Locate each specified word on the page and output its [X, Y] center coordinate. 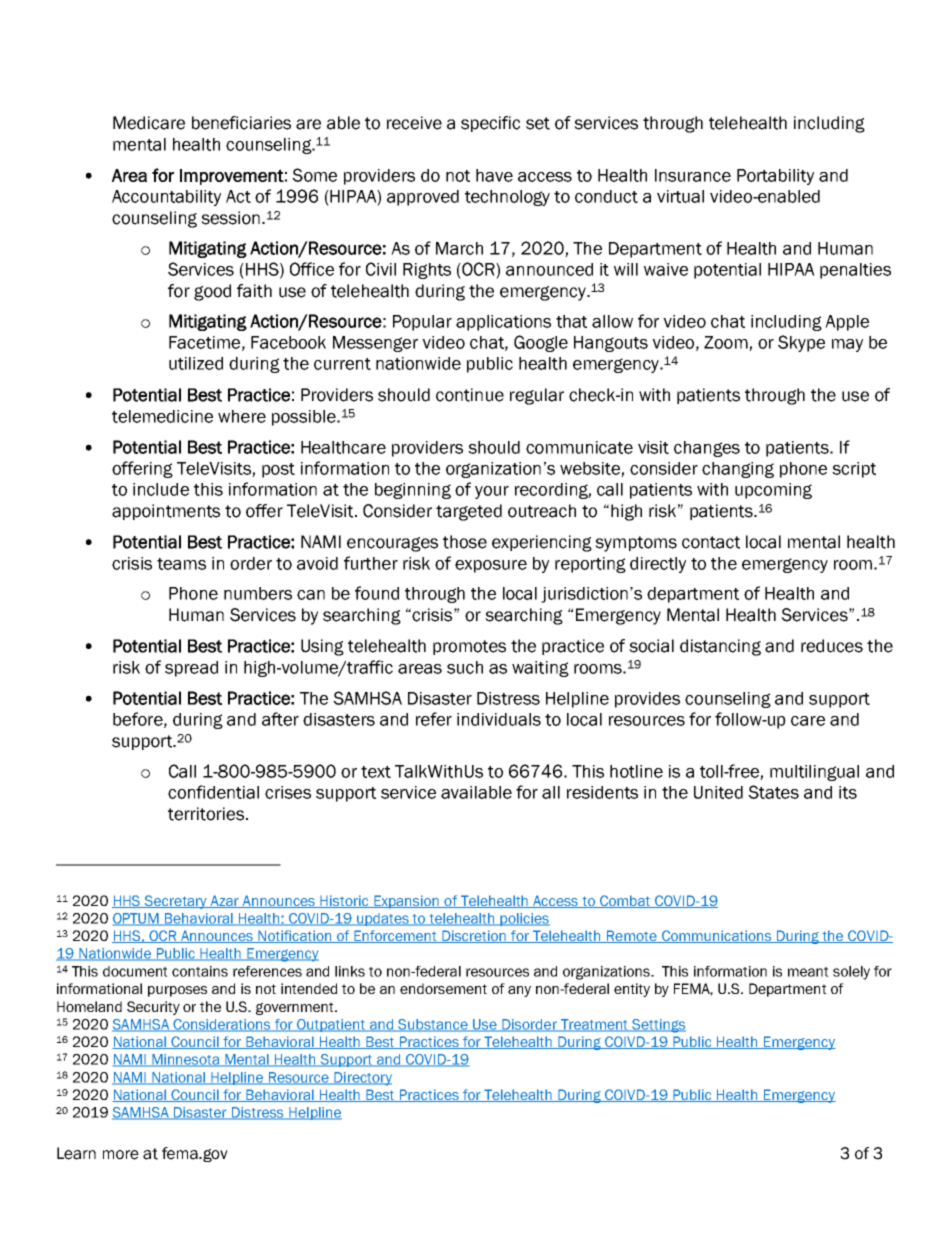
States [773, 792]
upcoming [773, 491]
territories [206, 814]
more [121, 1155]
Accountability [166, 198]
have [494, 175]
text [376, 772]
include [161, 489]
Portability [775, 177]
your [492, 492]
